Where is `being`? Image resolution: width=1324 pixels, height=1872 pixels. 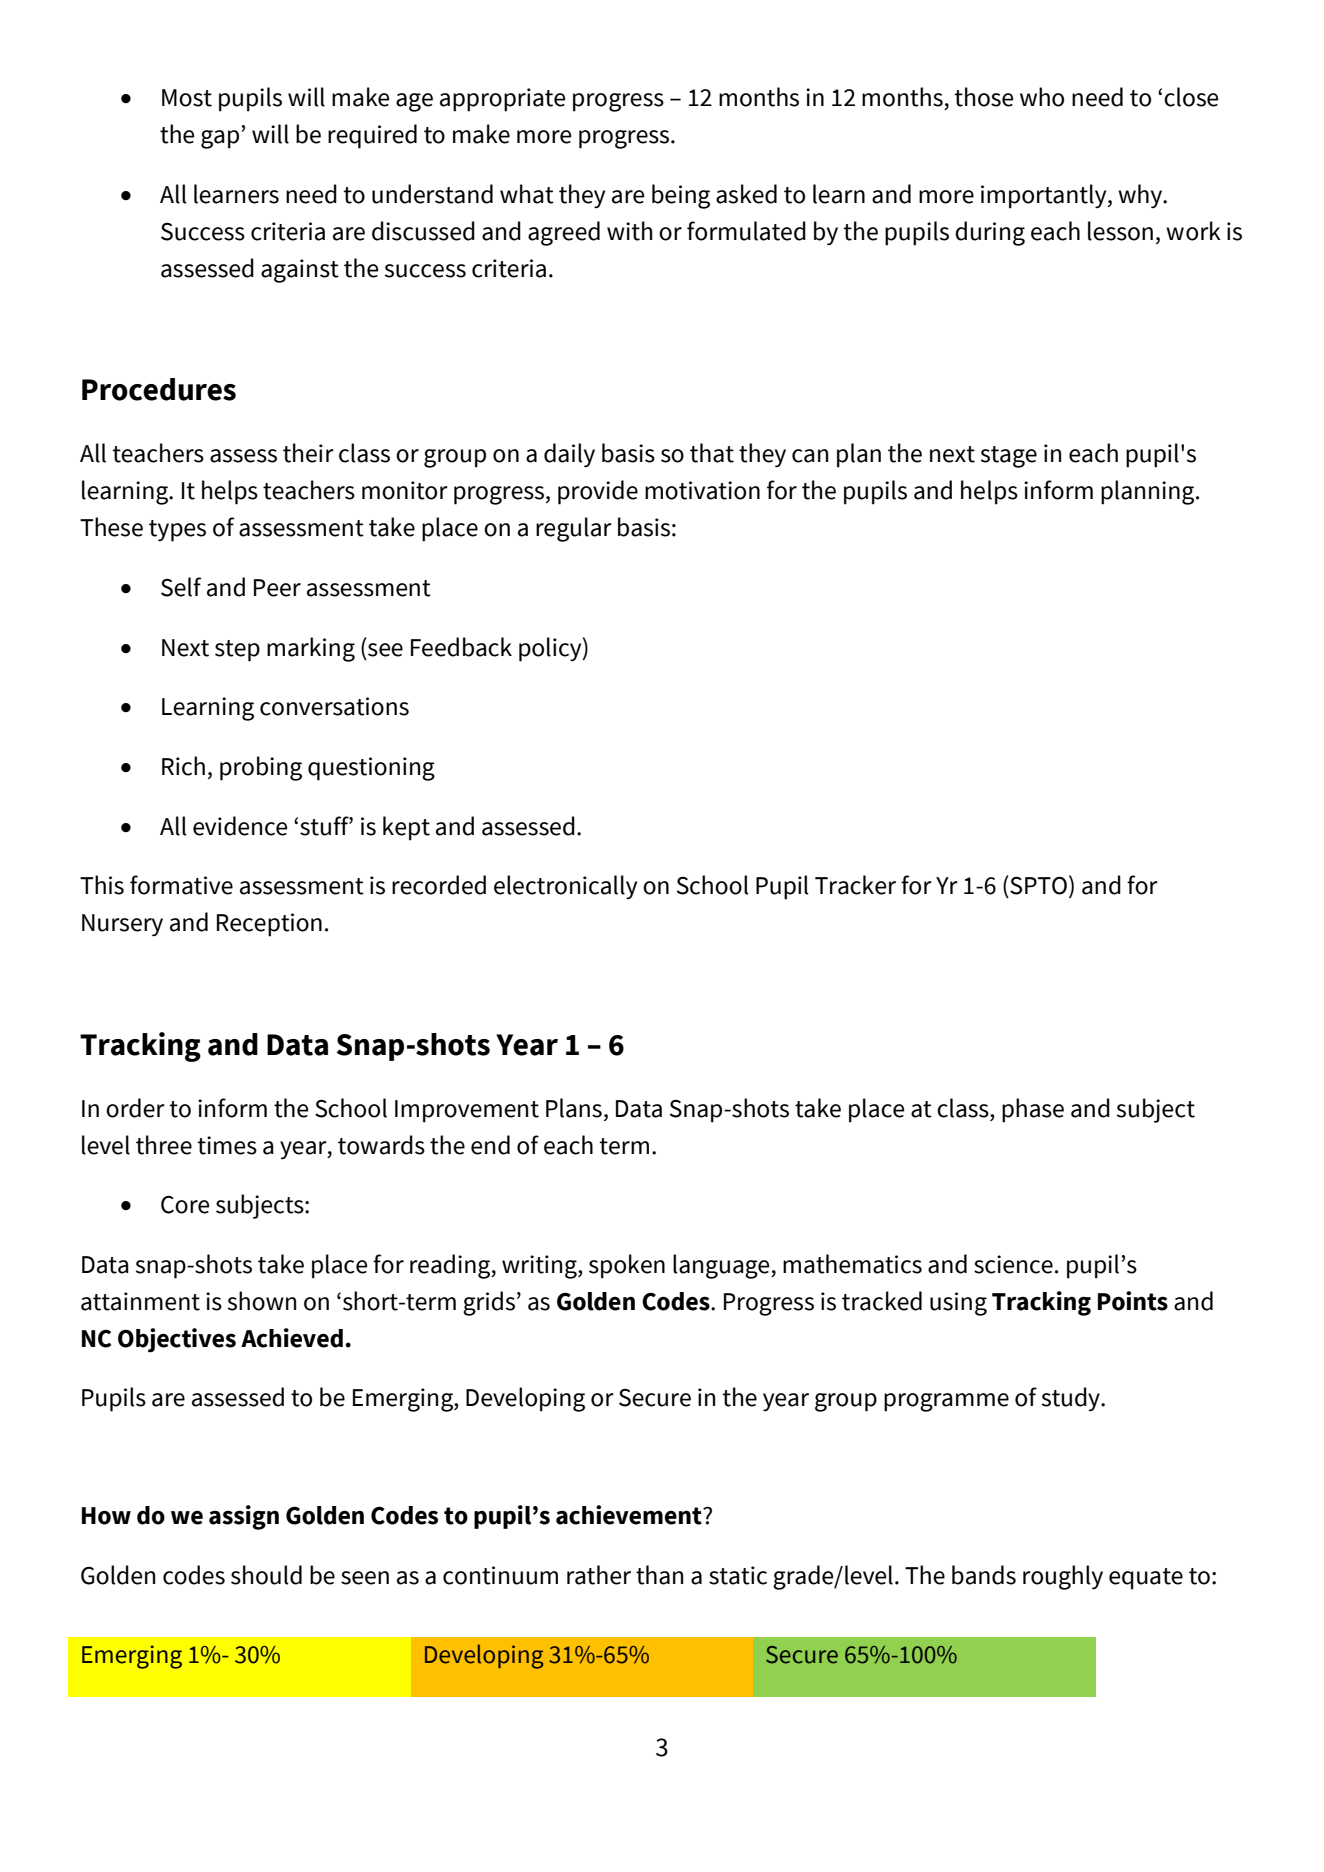 being is located at coordinates (681, 196).
